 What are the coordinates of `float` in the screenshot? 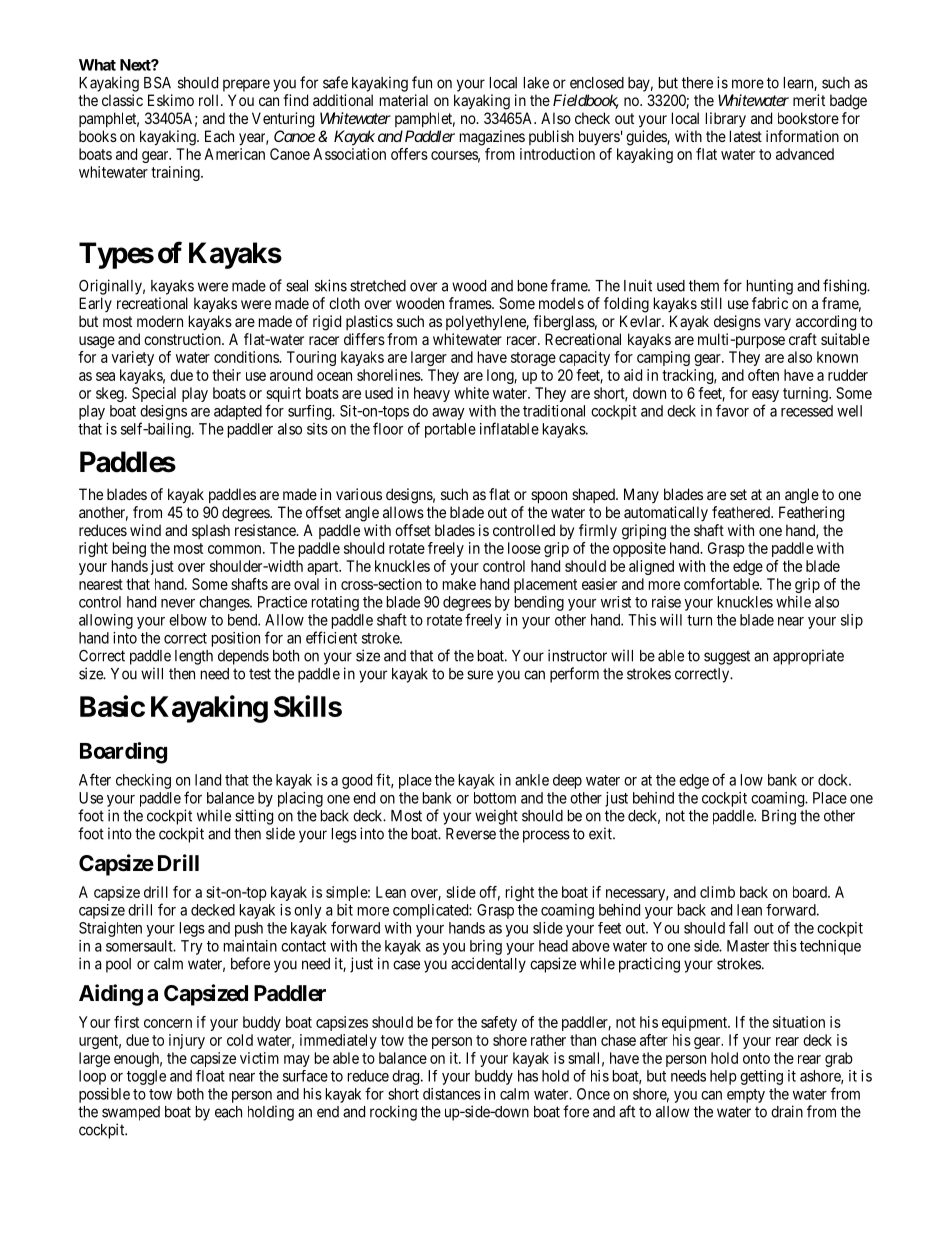 It's located at (210, 1076).
